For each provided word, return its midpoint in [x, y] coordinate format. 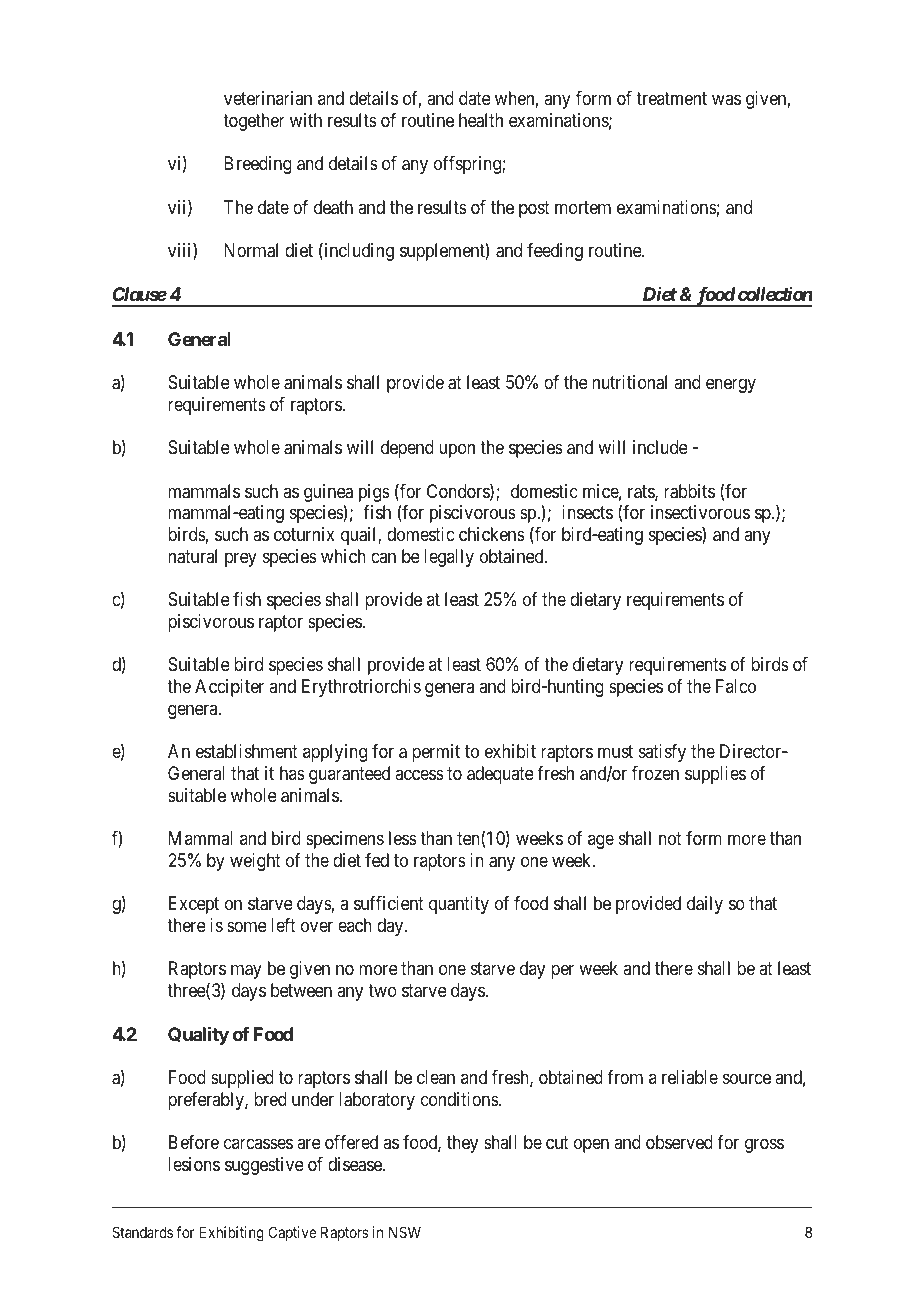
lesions [194, 1164]
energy [731, 385]
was [726, 100]
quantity [459, 905]
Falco [736, 686]
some [247, 926]
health [481, 120]
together [254, 122]
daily [705, 905]
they [462, 1144]
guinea [328, 494]
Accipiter [229, 688]
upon [457, 451]
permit [436, 753]
